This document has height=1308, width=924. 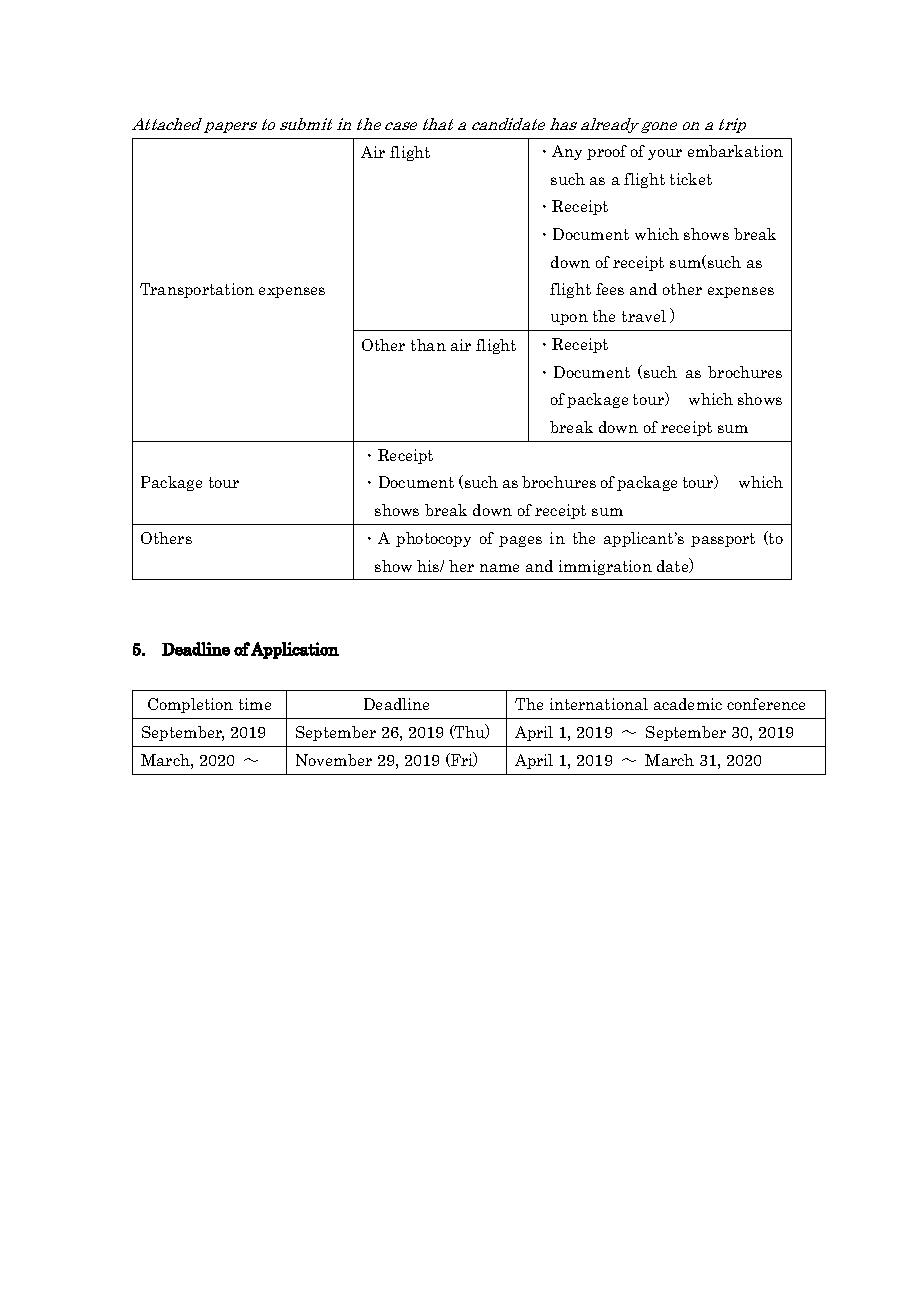 I want to click on travel, so click(x=644, y=316).
